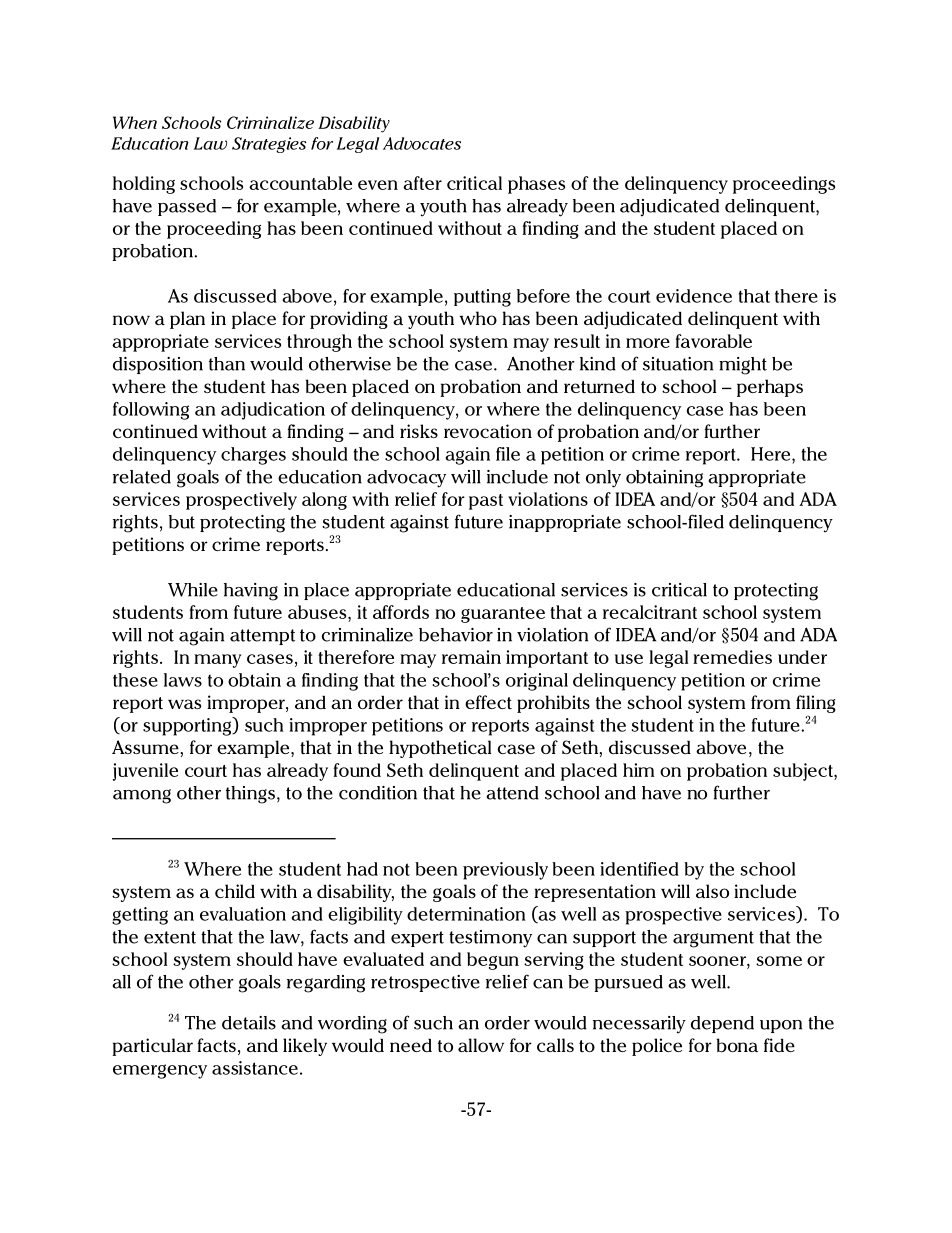 The height and width of the document is (1233, 952). What do you see at coordinates (536, 185) in the document?
I see `phases` at bounding box center [536, 185].
